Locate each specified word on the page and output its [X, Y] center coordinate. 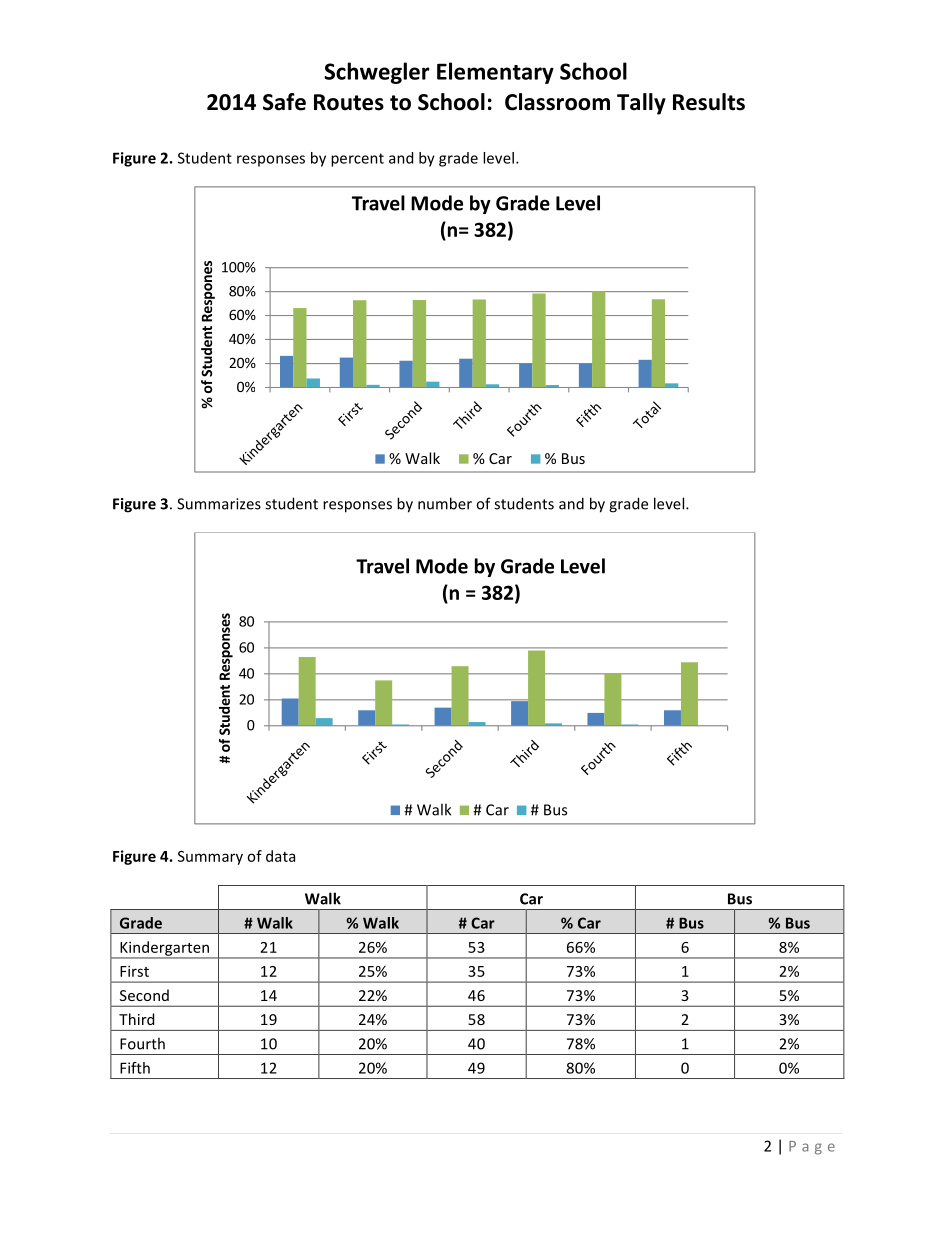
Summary [210, 858]
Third [136, 1019]
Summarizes [219, 504]
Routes [349, 102]
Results [709, 102]
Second [144, 995]
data [280, 856]
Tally [641, 104]
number [445, 503]
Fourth [142, 1043]
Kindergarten [164, 949]
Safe [284, 102]
